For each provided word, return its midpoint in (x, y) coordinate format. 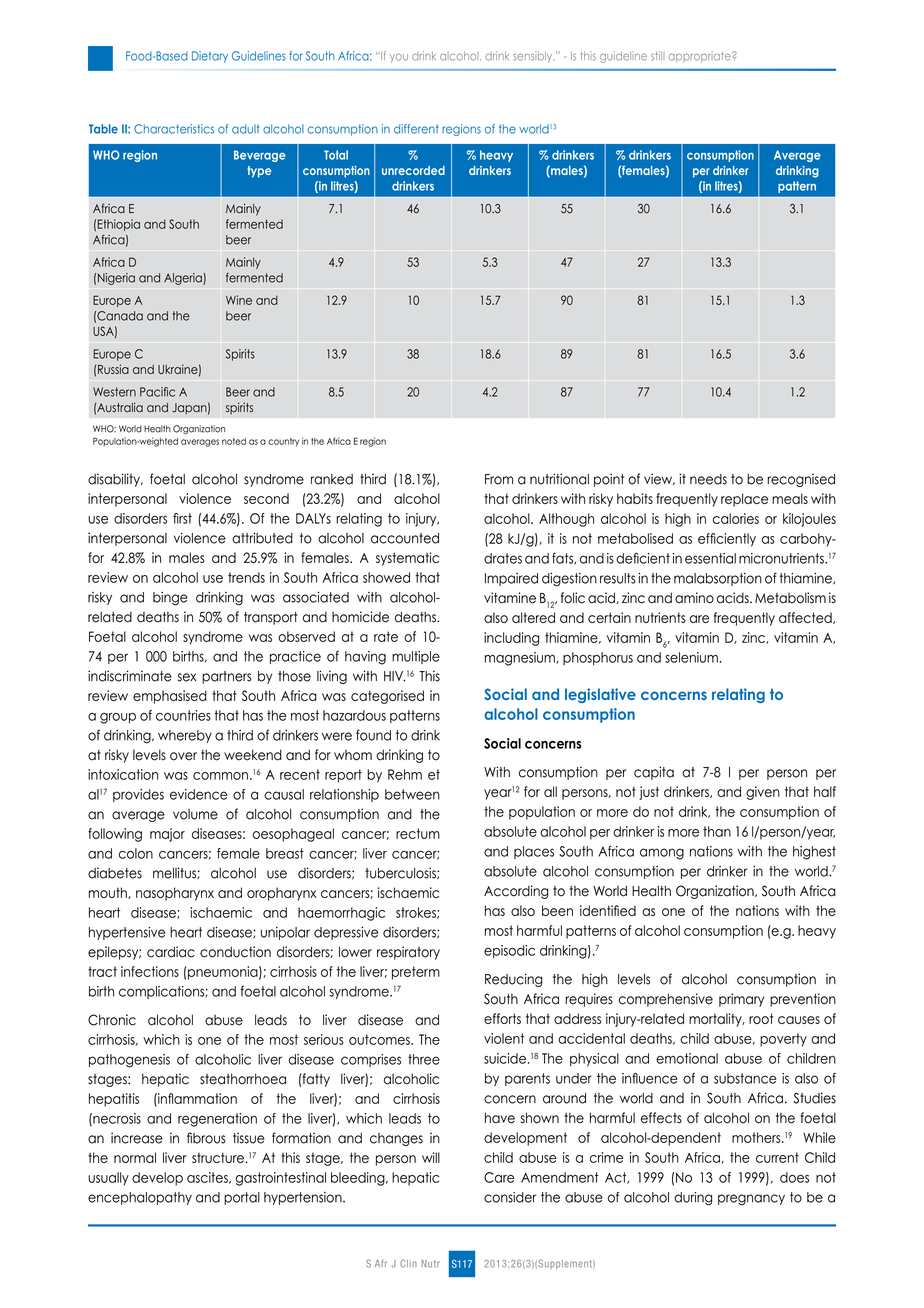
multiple (416, 657)
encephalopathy (140, 1198)
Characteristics (174, 129)
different (416, 129)
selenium (691, 657)
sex (187, 677)
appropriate (700, 57)
